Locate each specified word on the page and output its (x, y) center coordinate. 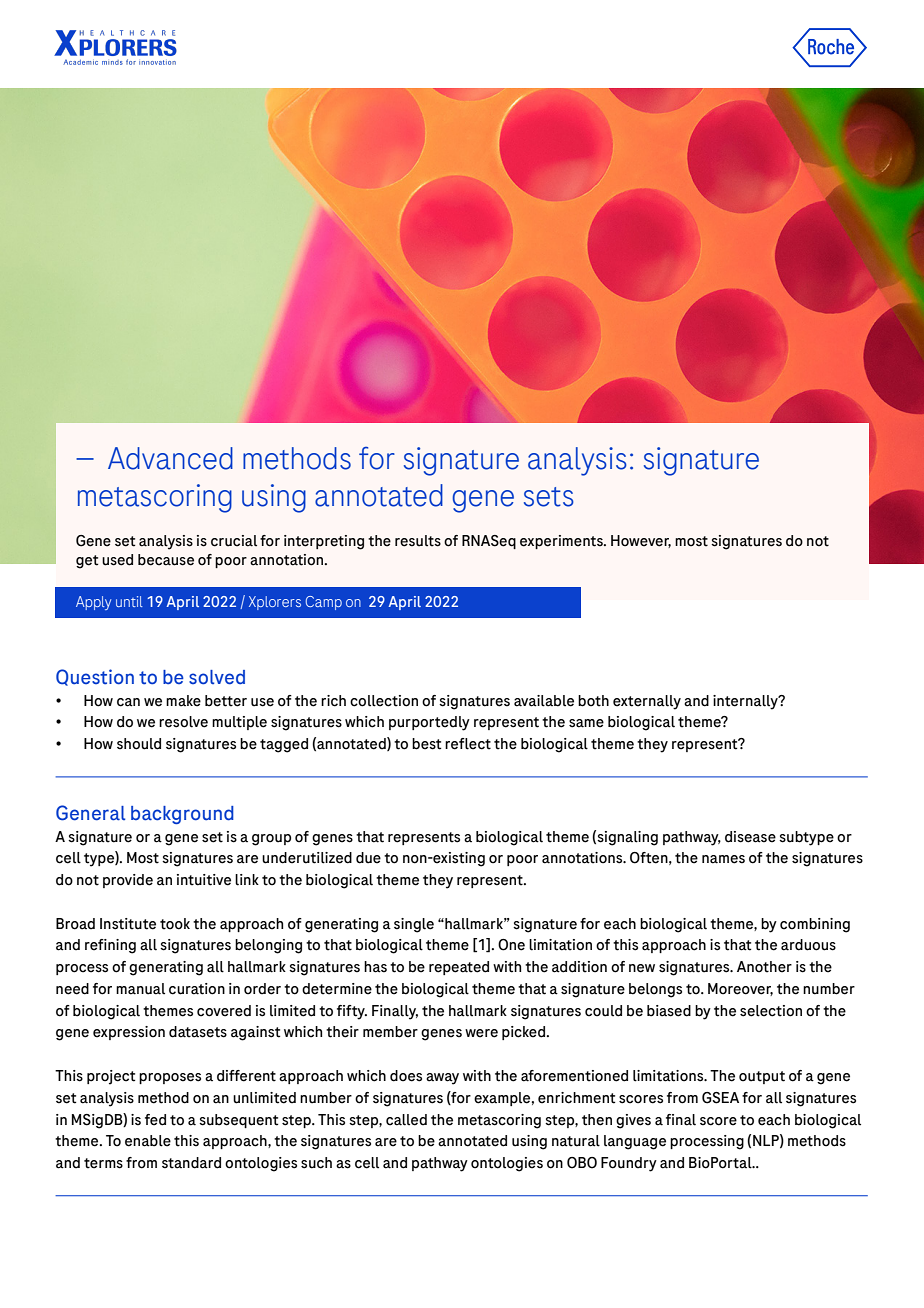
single (414, 925)
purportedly (429, 723)
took (175, 924)
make (183, 701)
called (406, 1120)
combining (815, 925)
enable (148, 1141)
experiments (562, 542)
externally (647, 702)
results (418, 541)
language (635, 1142)
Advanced (170, 458)
